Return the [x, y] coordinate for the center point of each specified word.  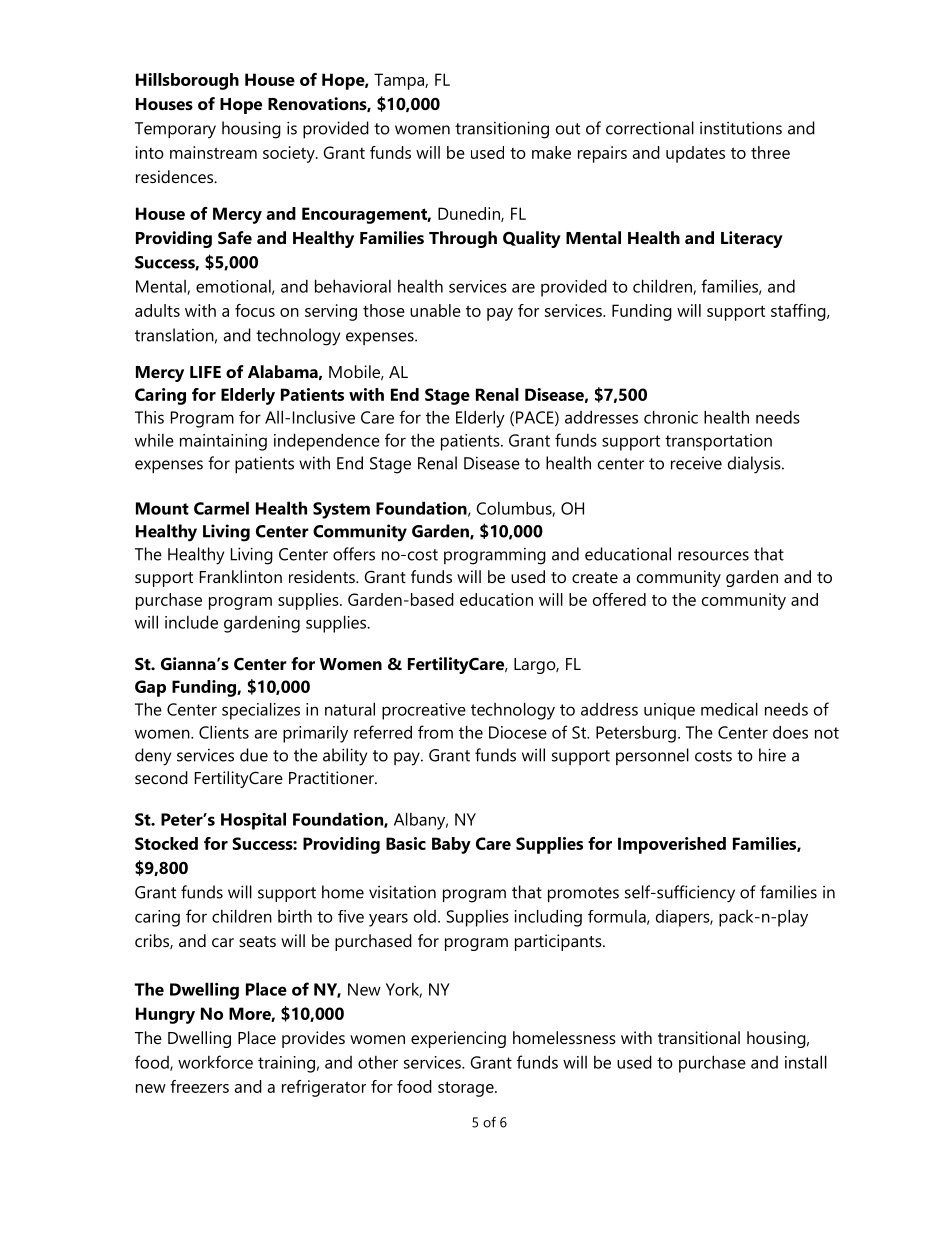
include [191, 622]
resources [713, 556]
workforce [215, 1062]
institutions [741, 128]
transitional [699, 1037]
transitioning [502, 130]
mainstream [213, 152]
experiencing [458, 1039]
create [595, 577]
